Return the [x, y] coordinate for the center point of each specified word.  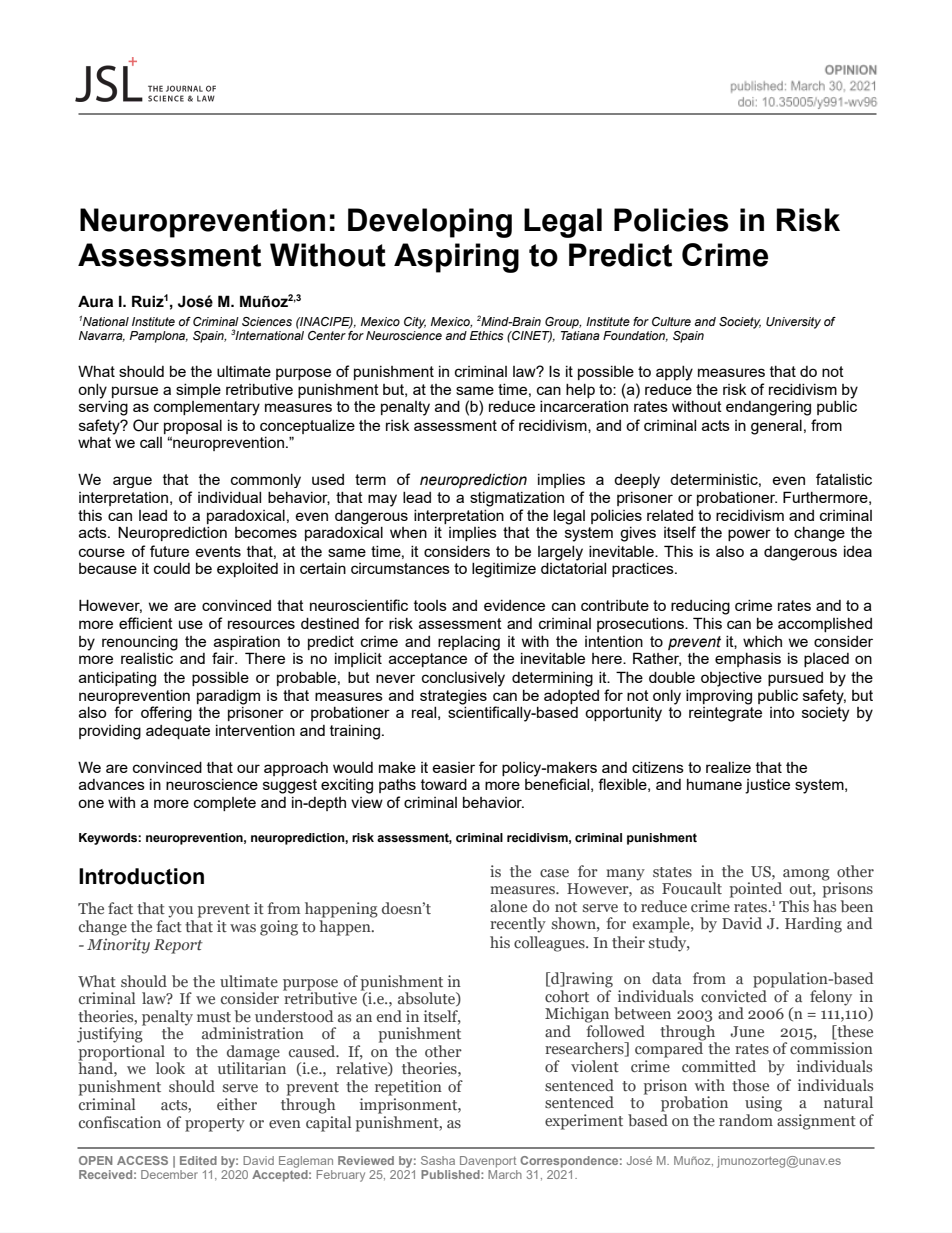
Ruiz [148, 301]
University [793, 323]
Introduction [141, 876]
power [749, 535]
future [169, 551]
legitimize [504, 570]
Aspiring [456, 258]
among [806, 875]
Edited [198, 1160]
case [554, 873]
